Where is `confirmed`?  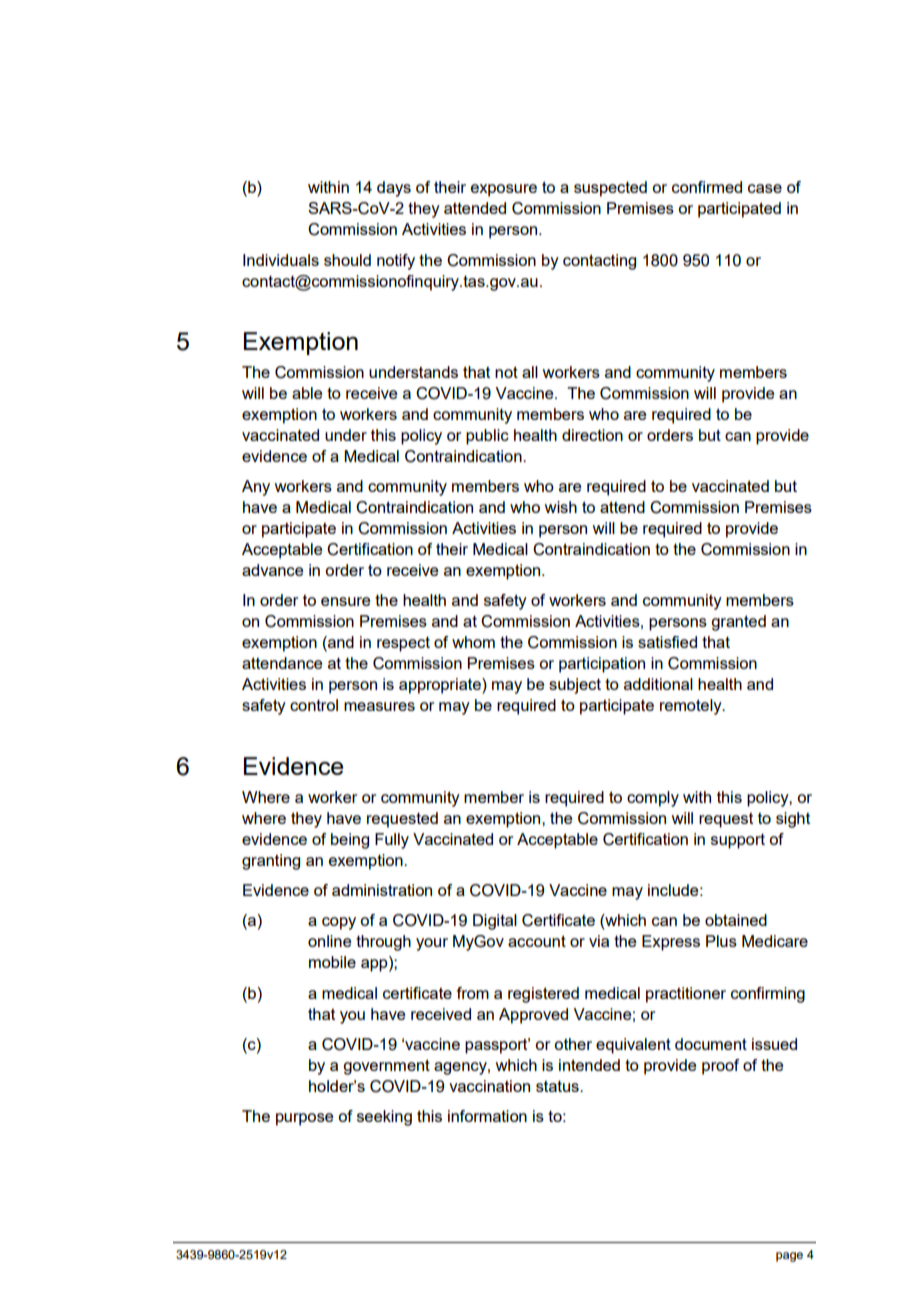 confirmed is located at coordinates (707, 187).
